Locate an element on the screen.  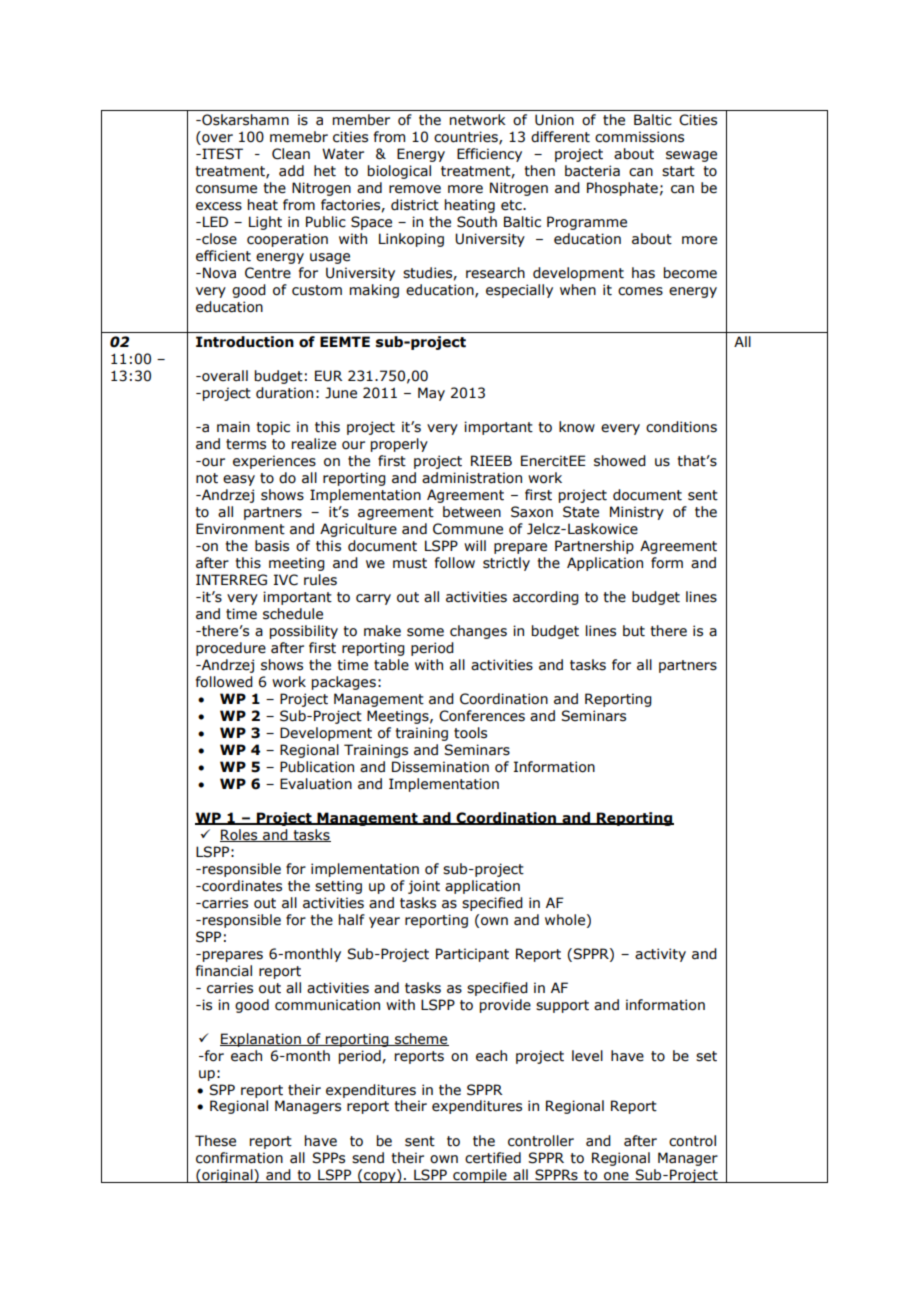
commissions is located at coordinates (639, 137).
